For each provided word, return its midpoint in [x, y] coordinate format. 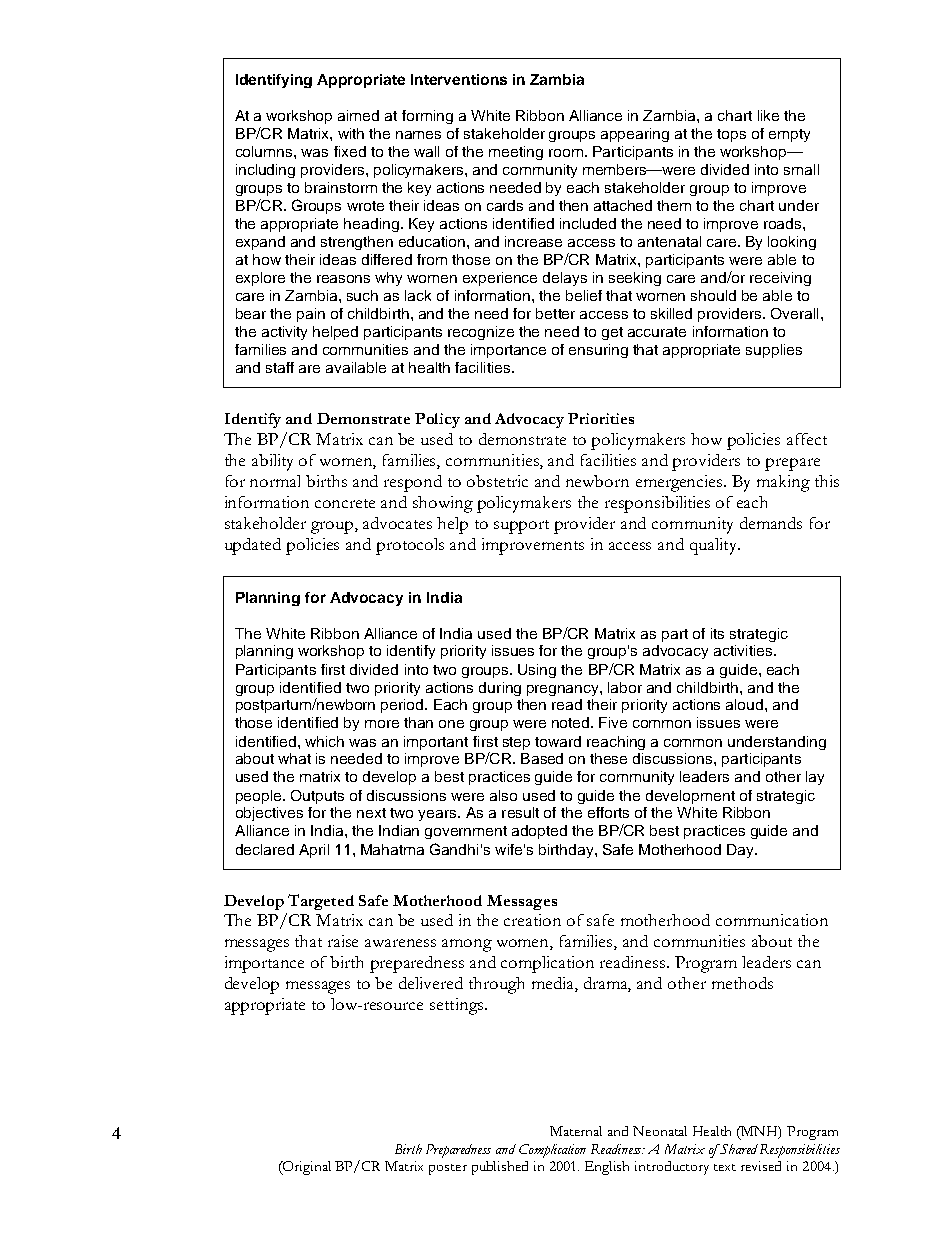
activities [744, 650]
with [351, 133]
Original [306, 1168]
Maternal [576, 1131]
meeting [516, 153]
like [768, 115]
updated [253, 546]
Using [537, 671]
